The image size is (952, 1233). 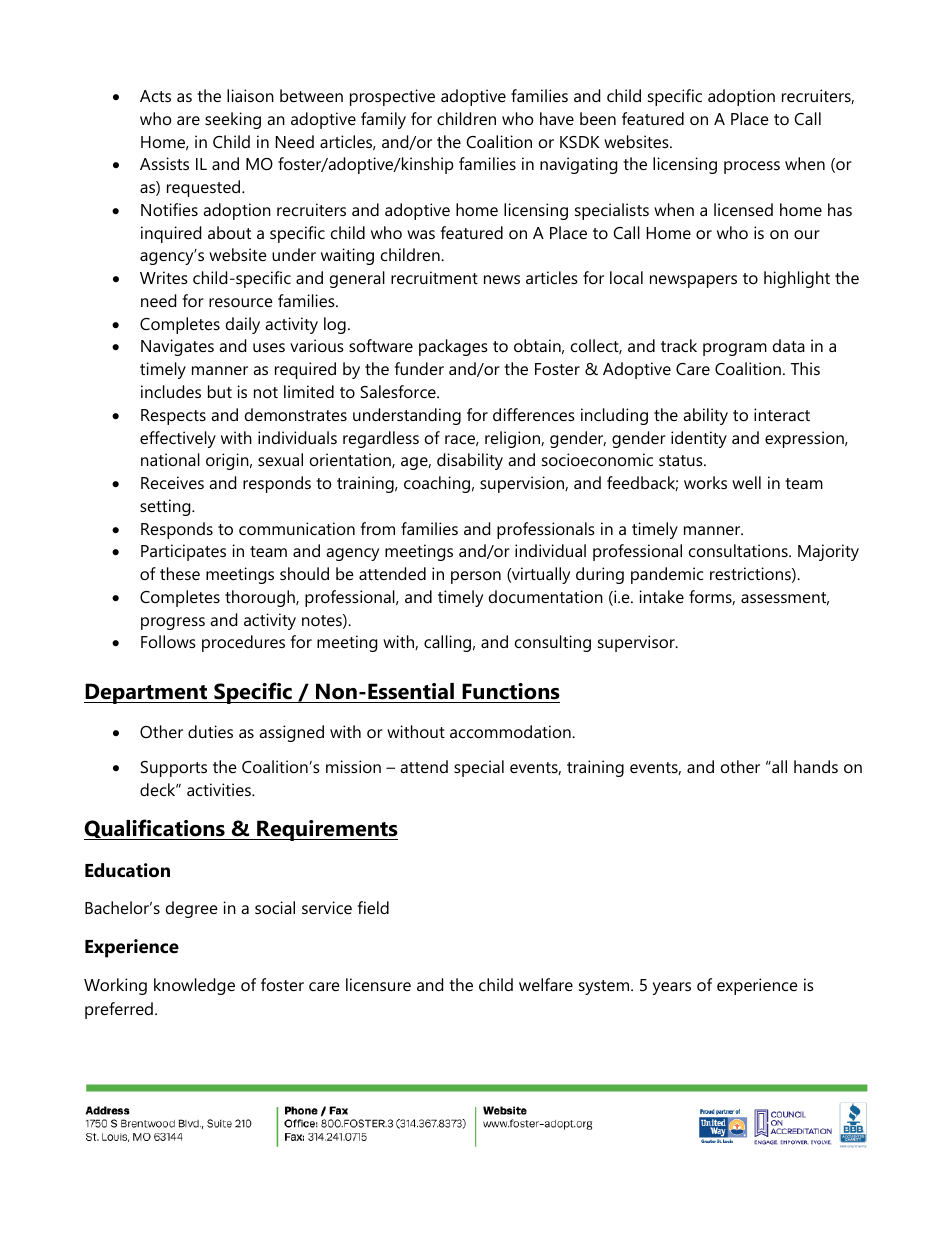 I want to click on Navigates, so click(x=177, y=347).
